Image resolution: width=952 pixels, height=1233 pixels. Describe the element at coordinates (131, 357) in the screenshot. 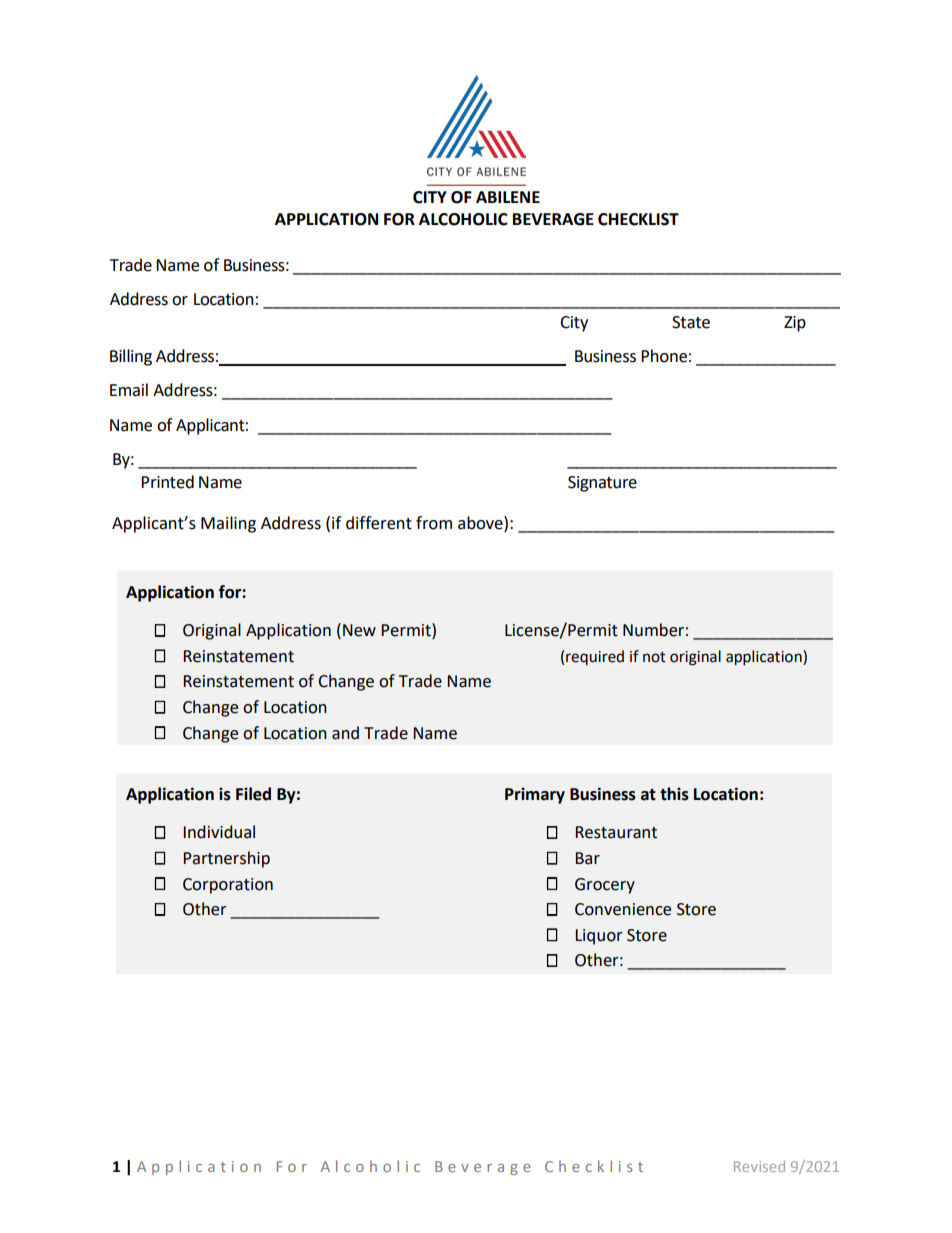

I see `Billing` at that location.
